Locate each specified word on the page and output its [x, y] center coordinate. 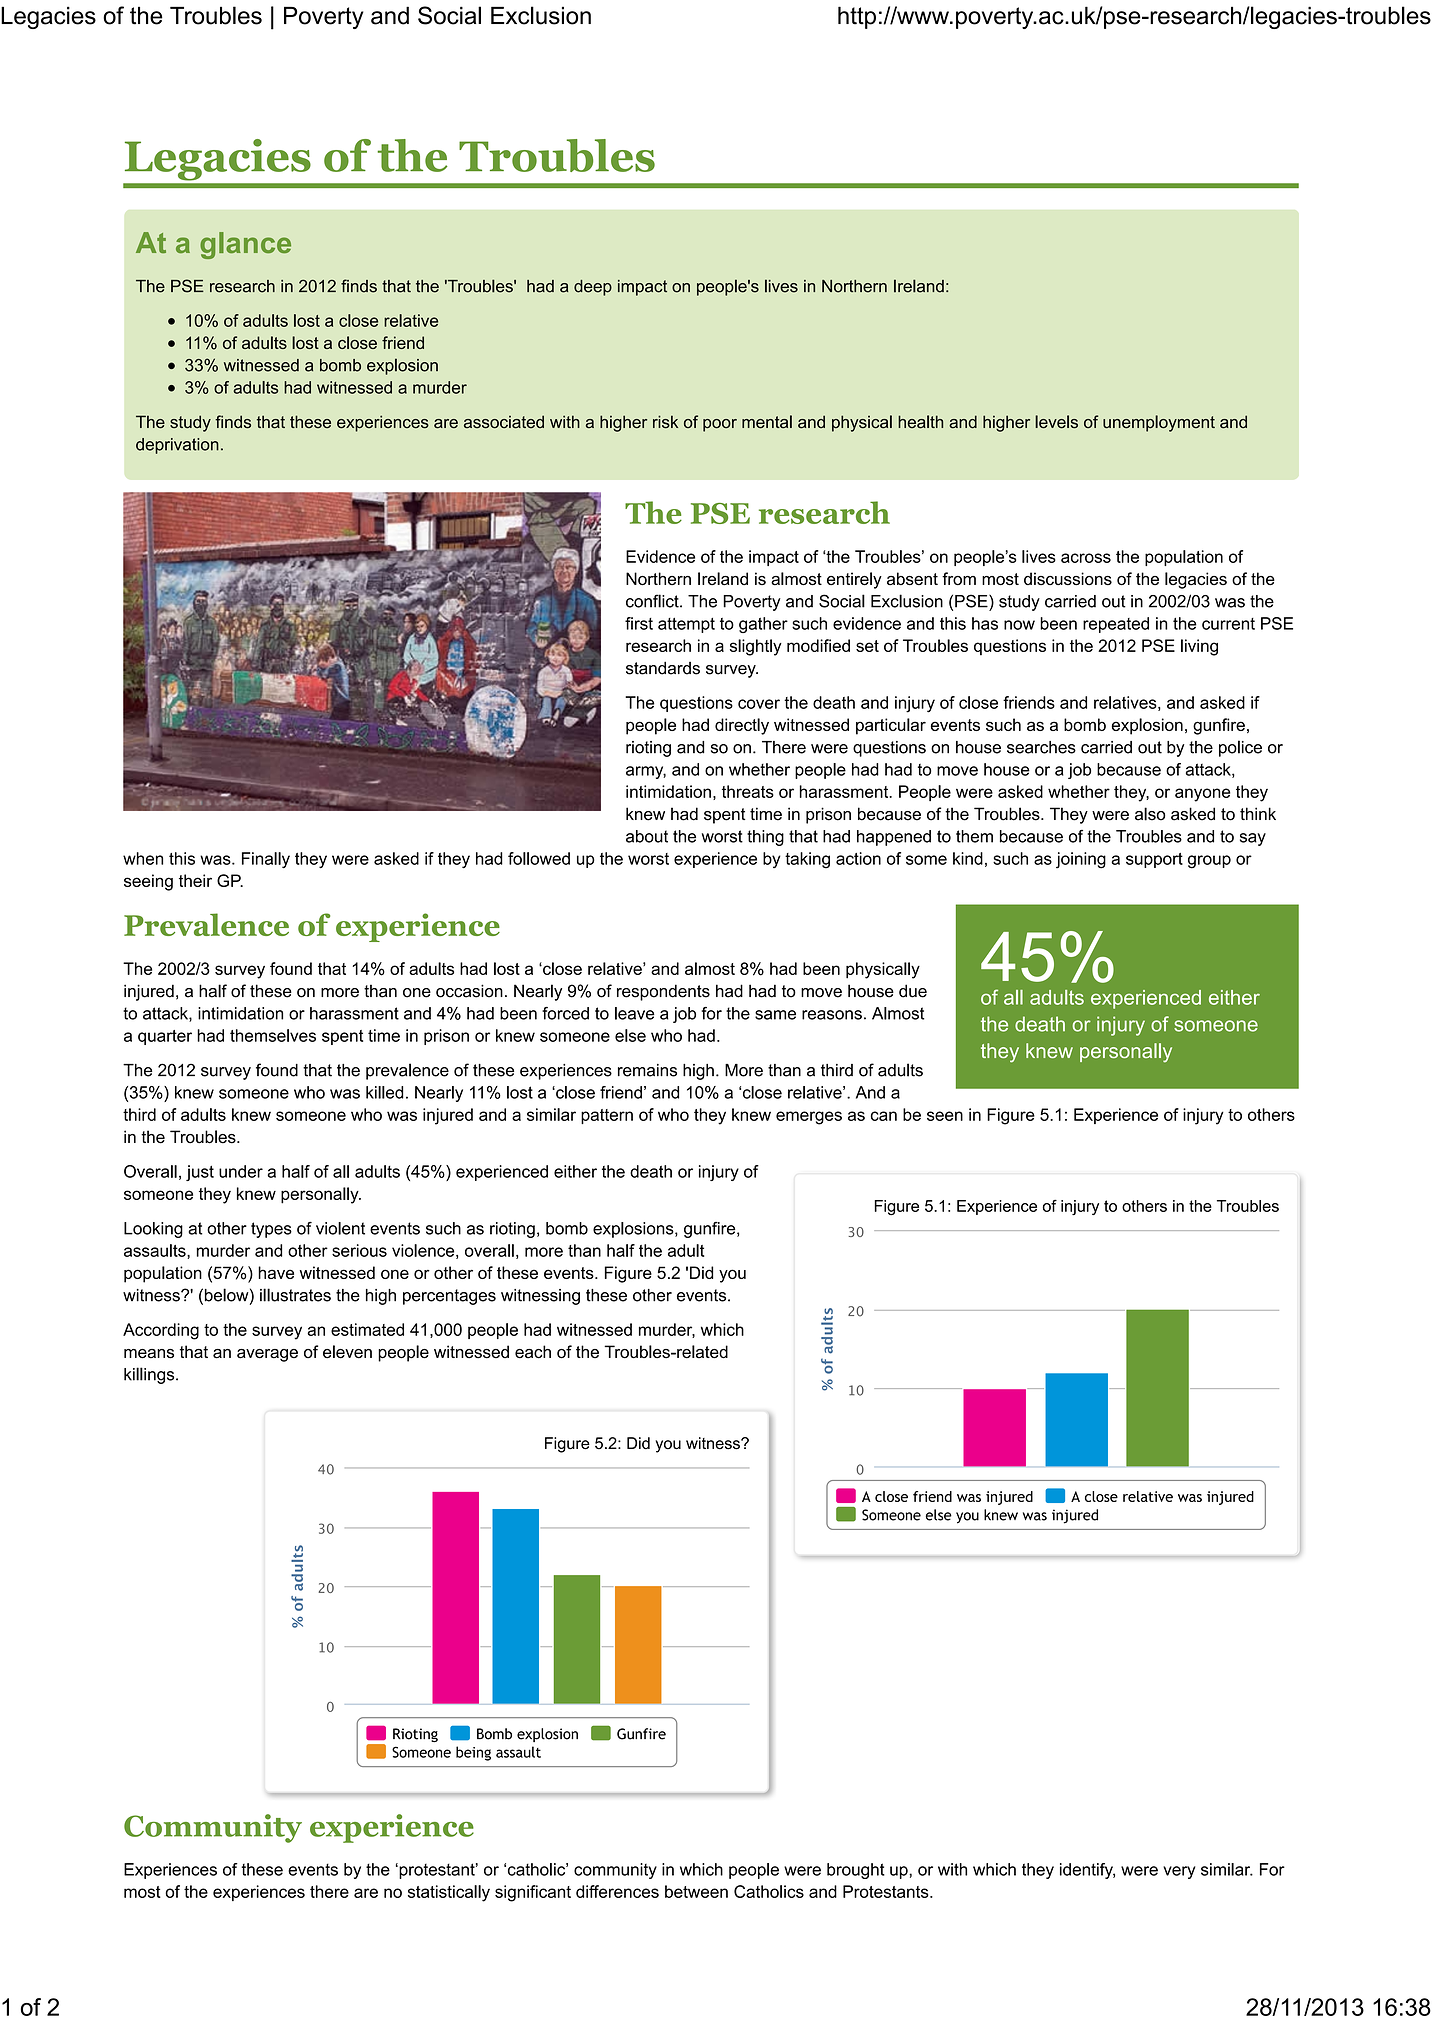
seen [945, 1116]
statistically [449, 1893]
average [267, 1355]
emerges [809, 1118]
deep [593, 288]
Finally [266, 860]
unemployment [1159, 423]
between [696, 1891]
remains [647, 1070]
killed [385, 1092]
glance [245, 245]
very [1179, 1872]
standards [663, 668]
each [533, 1352]
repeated [1116, 625]
